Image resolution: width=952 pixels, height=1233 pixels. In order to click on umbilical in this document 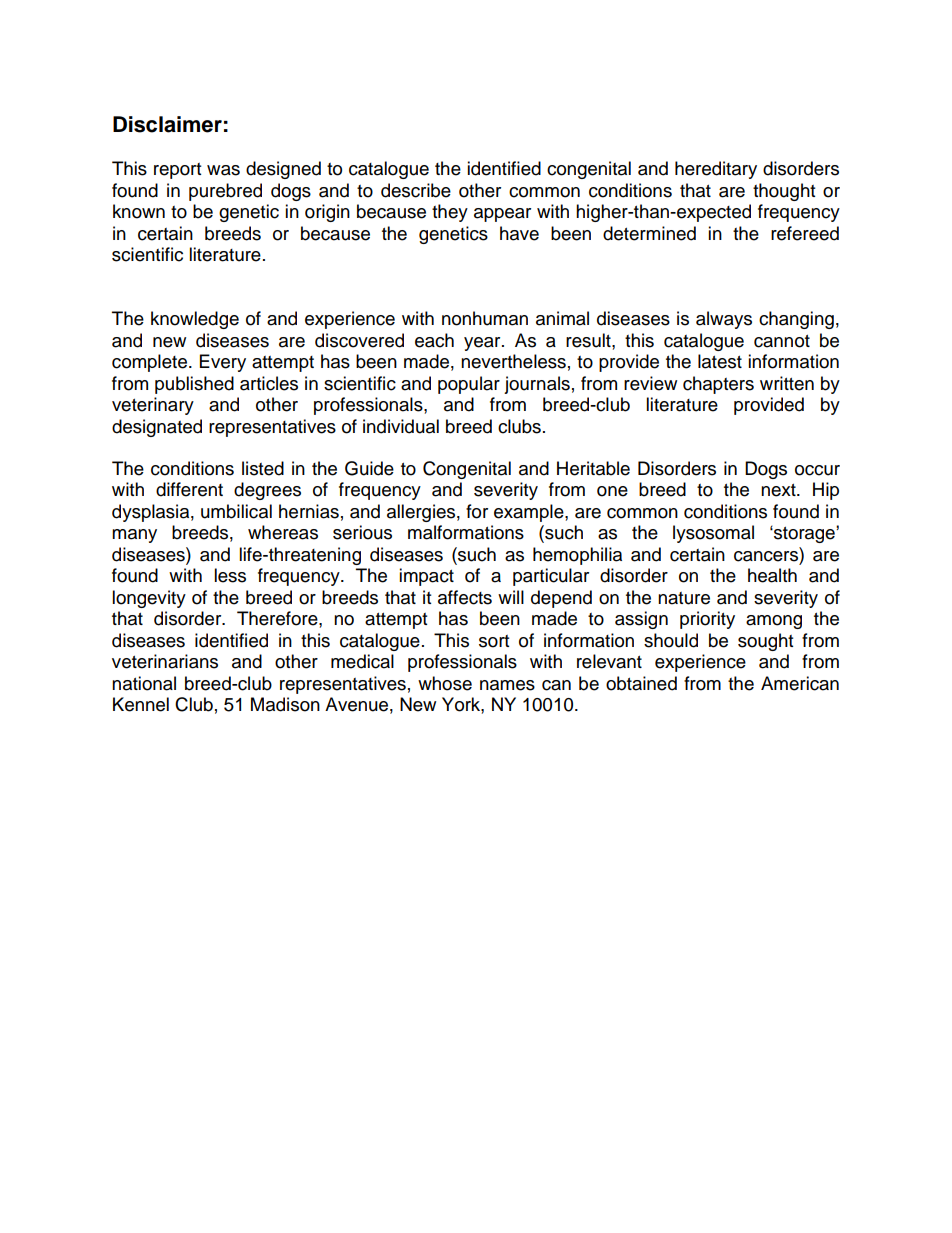, I will do `click(236, 511)`.
